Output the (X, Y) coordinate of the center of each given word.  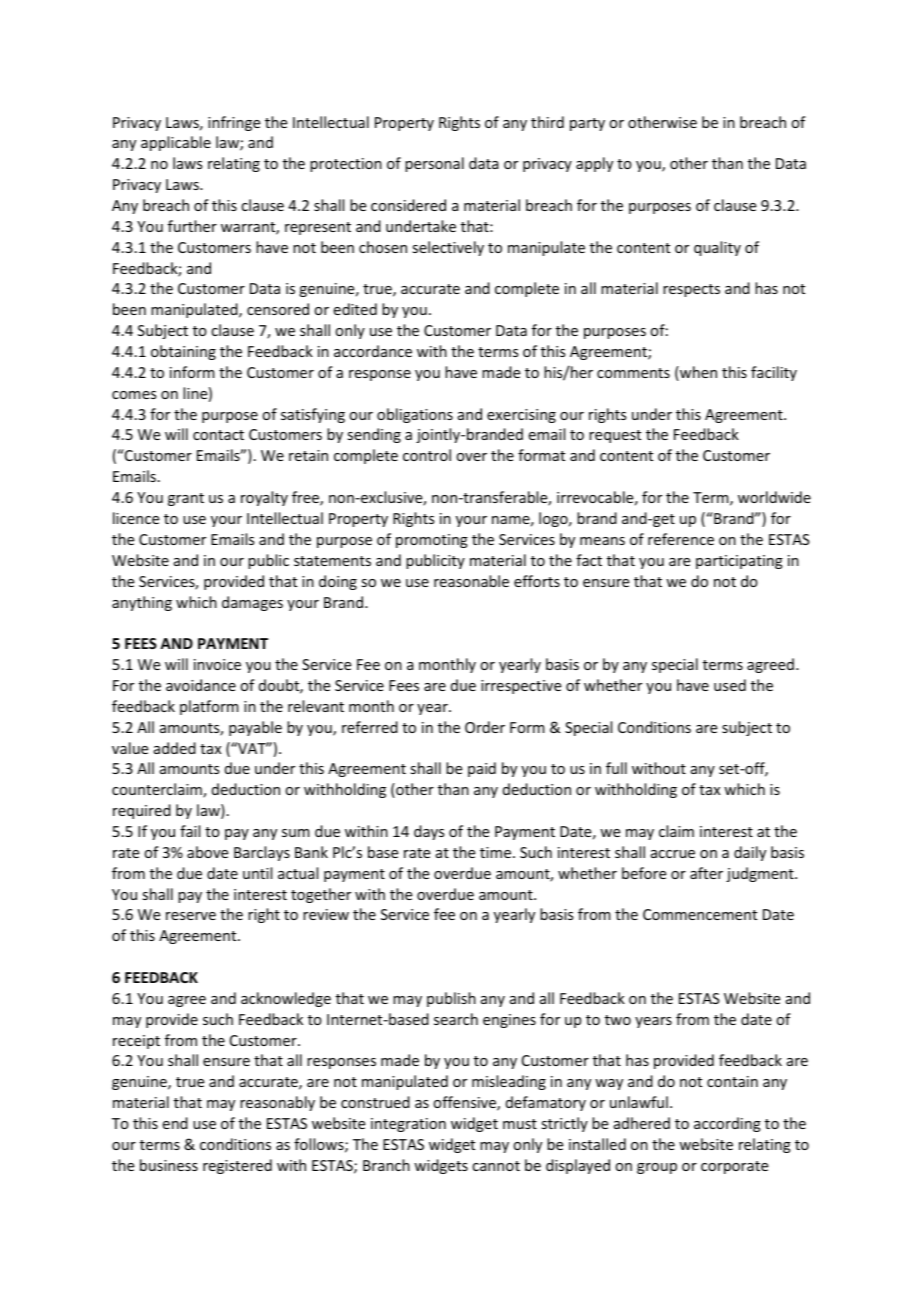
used (730, 685)
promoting (432, 541)
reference (681, 539)
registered (237, 1166)
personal (434, 164)
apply (594, 164)
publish (451, 999)
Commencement (700, 914)
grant (186, 499)
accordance (373, 351)
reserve (191, 916)
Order (485, 727)
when (697, 373)
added (175, 748)
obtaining (183, 352)
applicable (176, 143)
